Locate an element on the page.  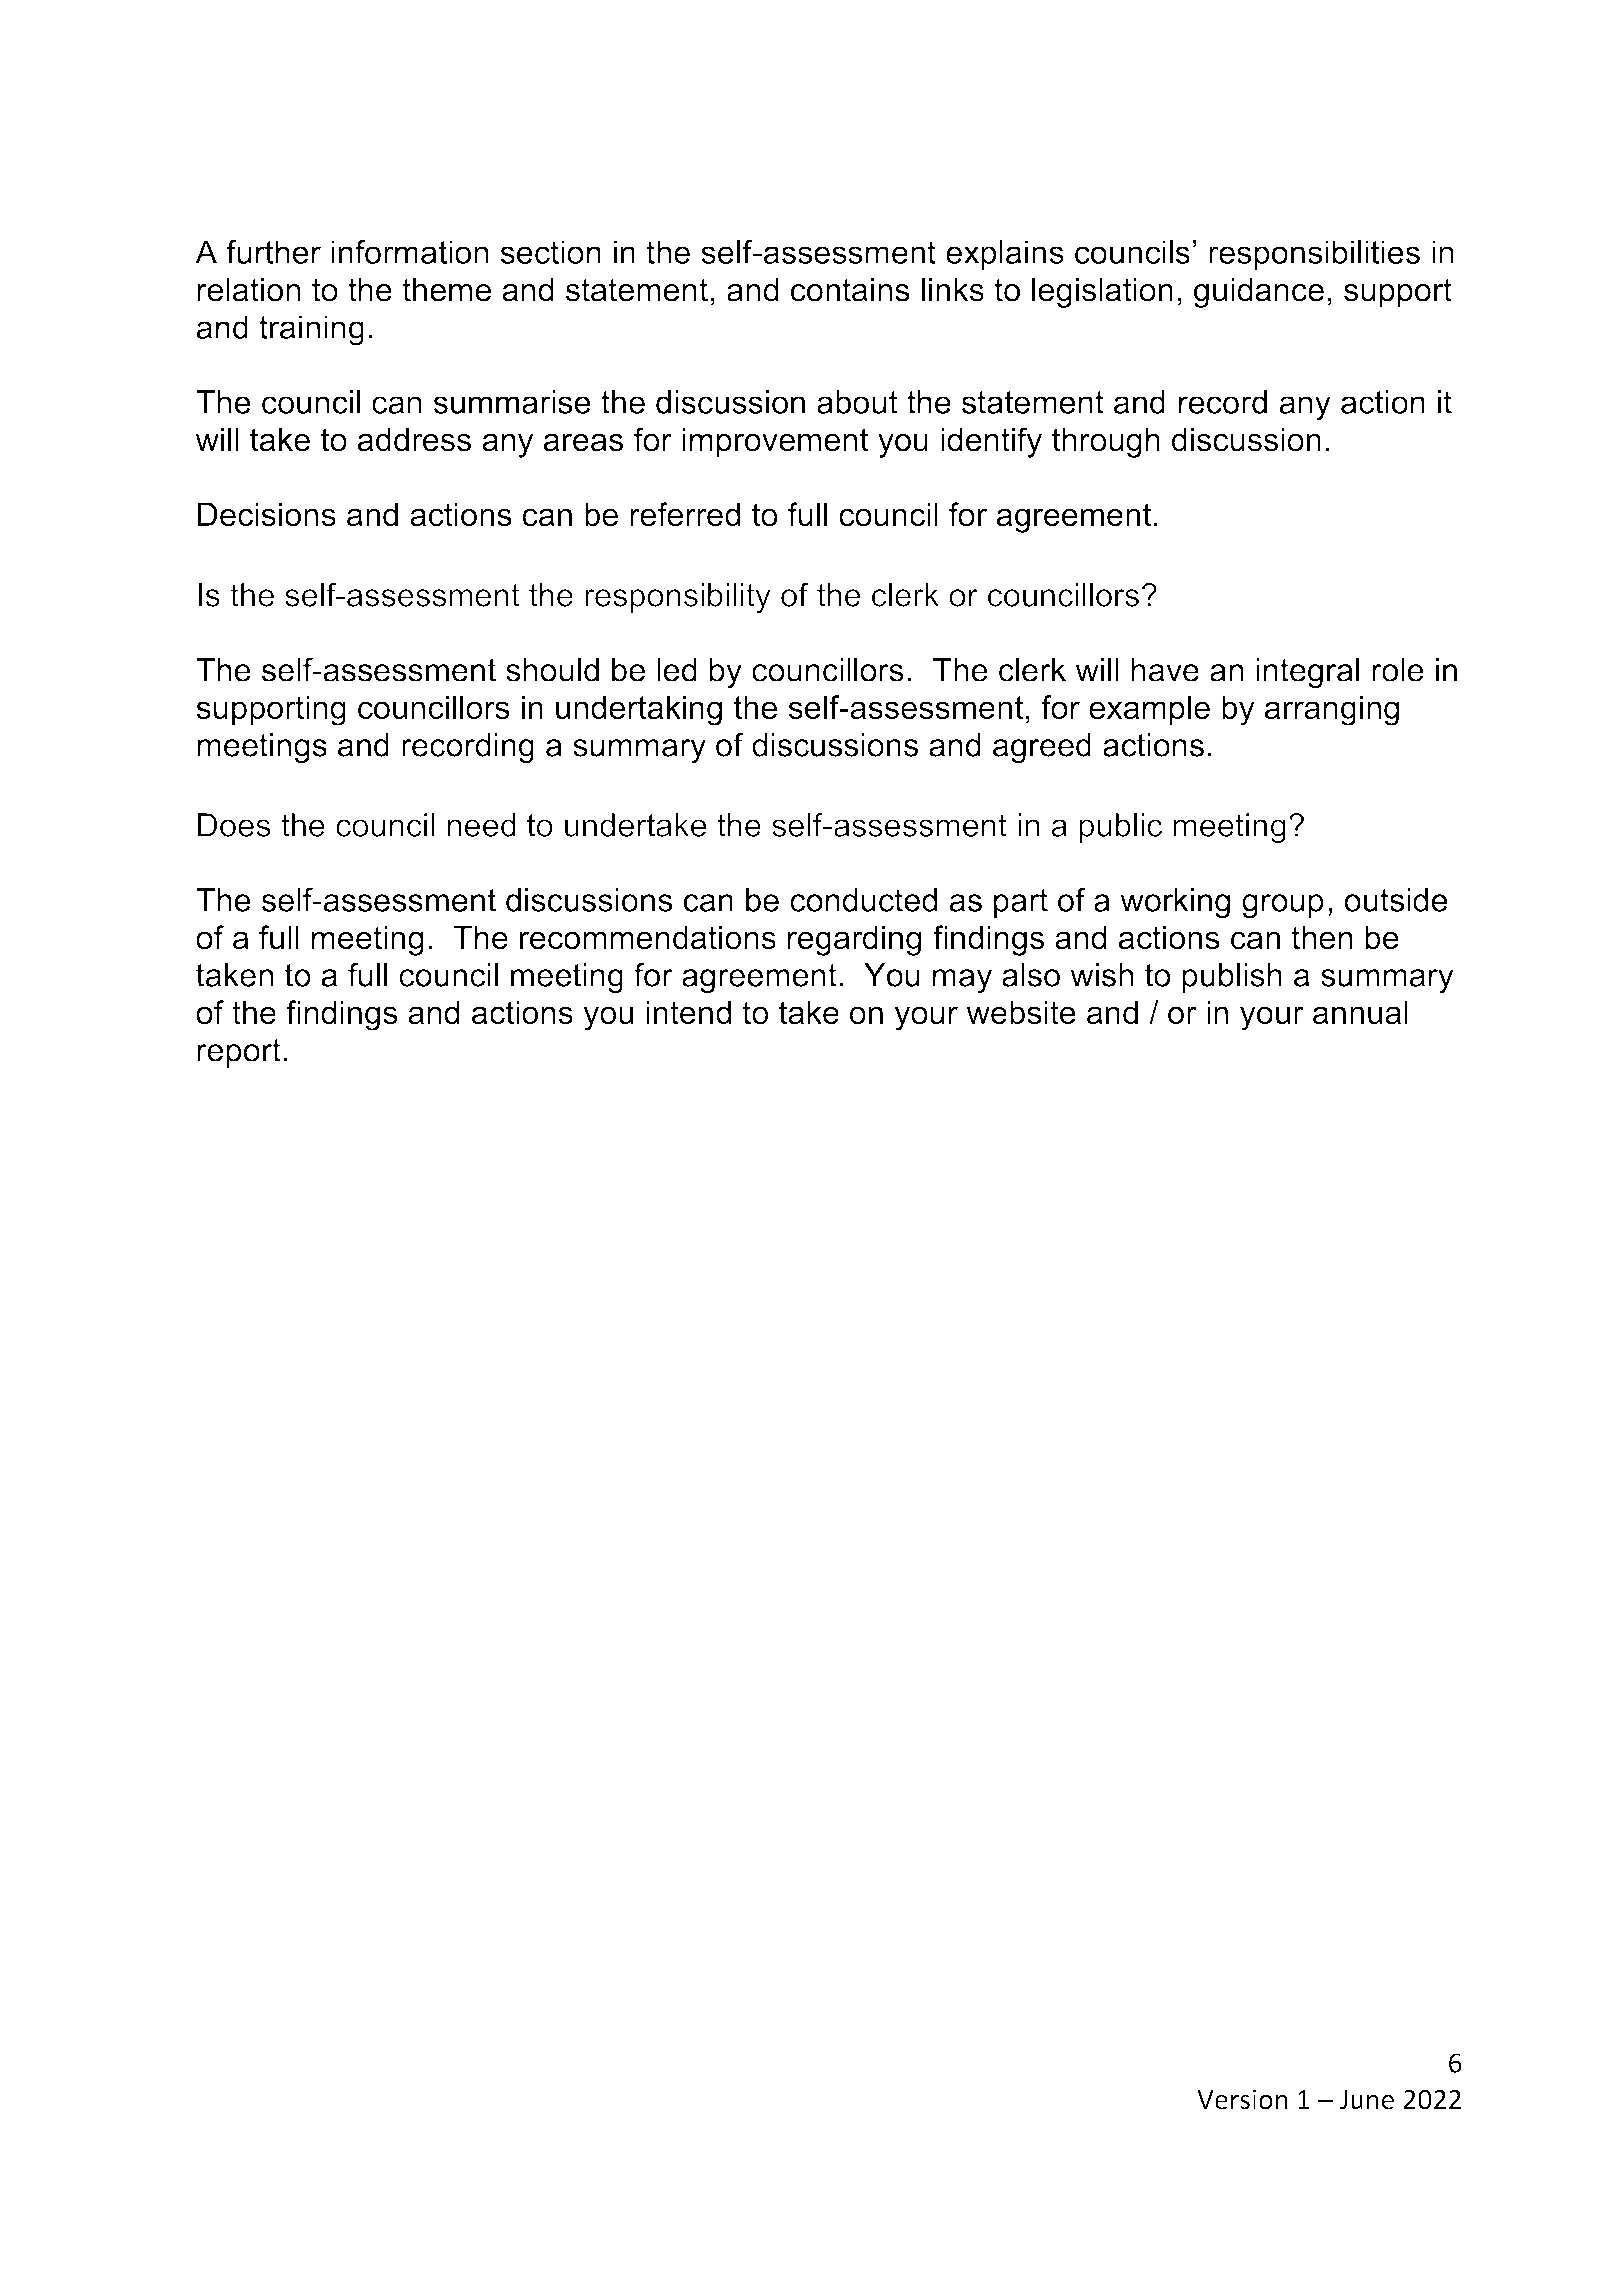
contains is located at coordinates (850, 290).
